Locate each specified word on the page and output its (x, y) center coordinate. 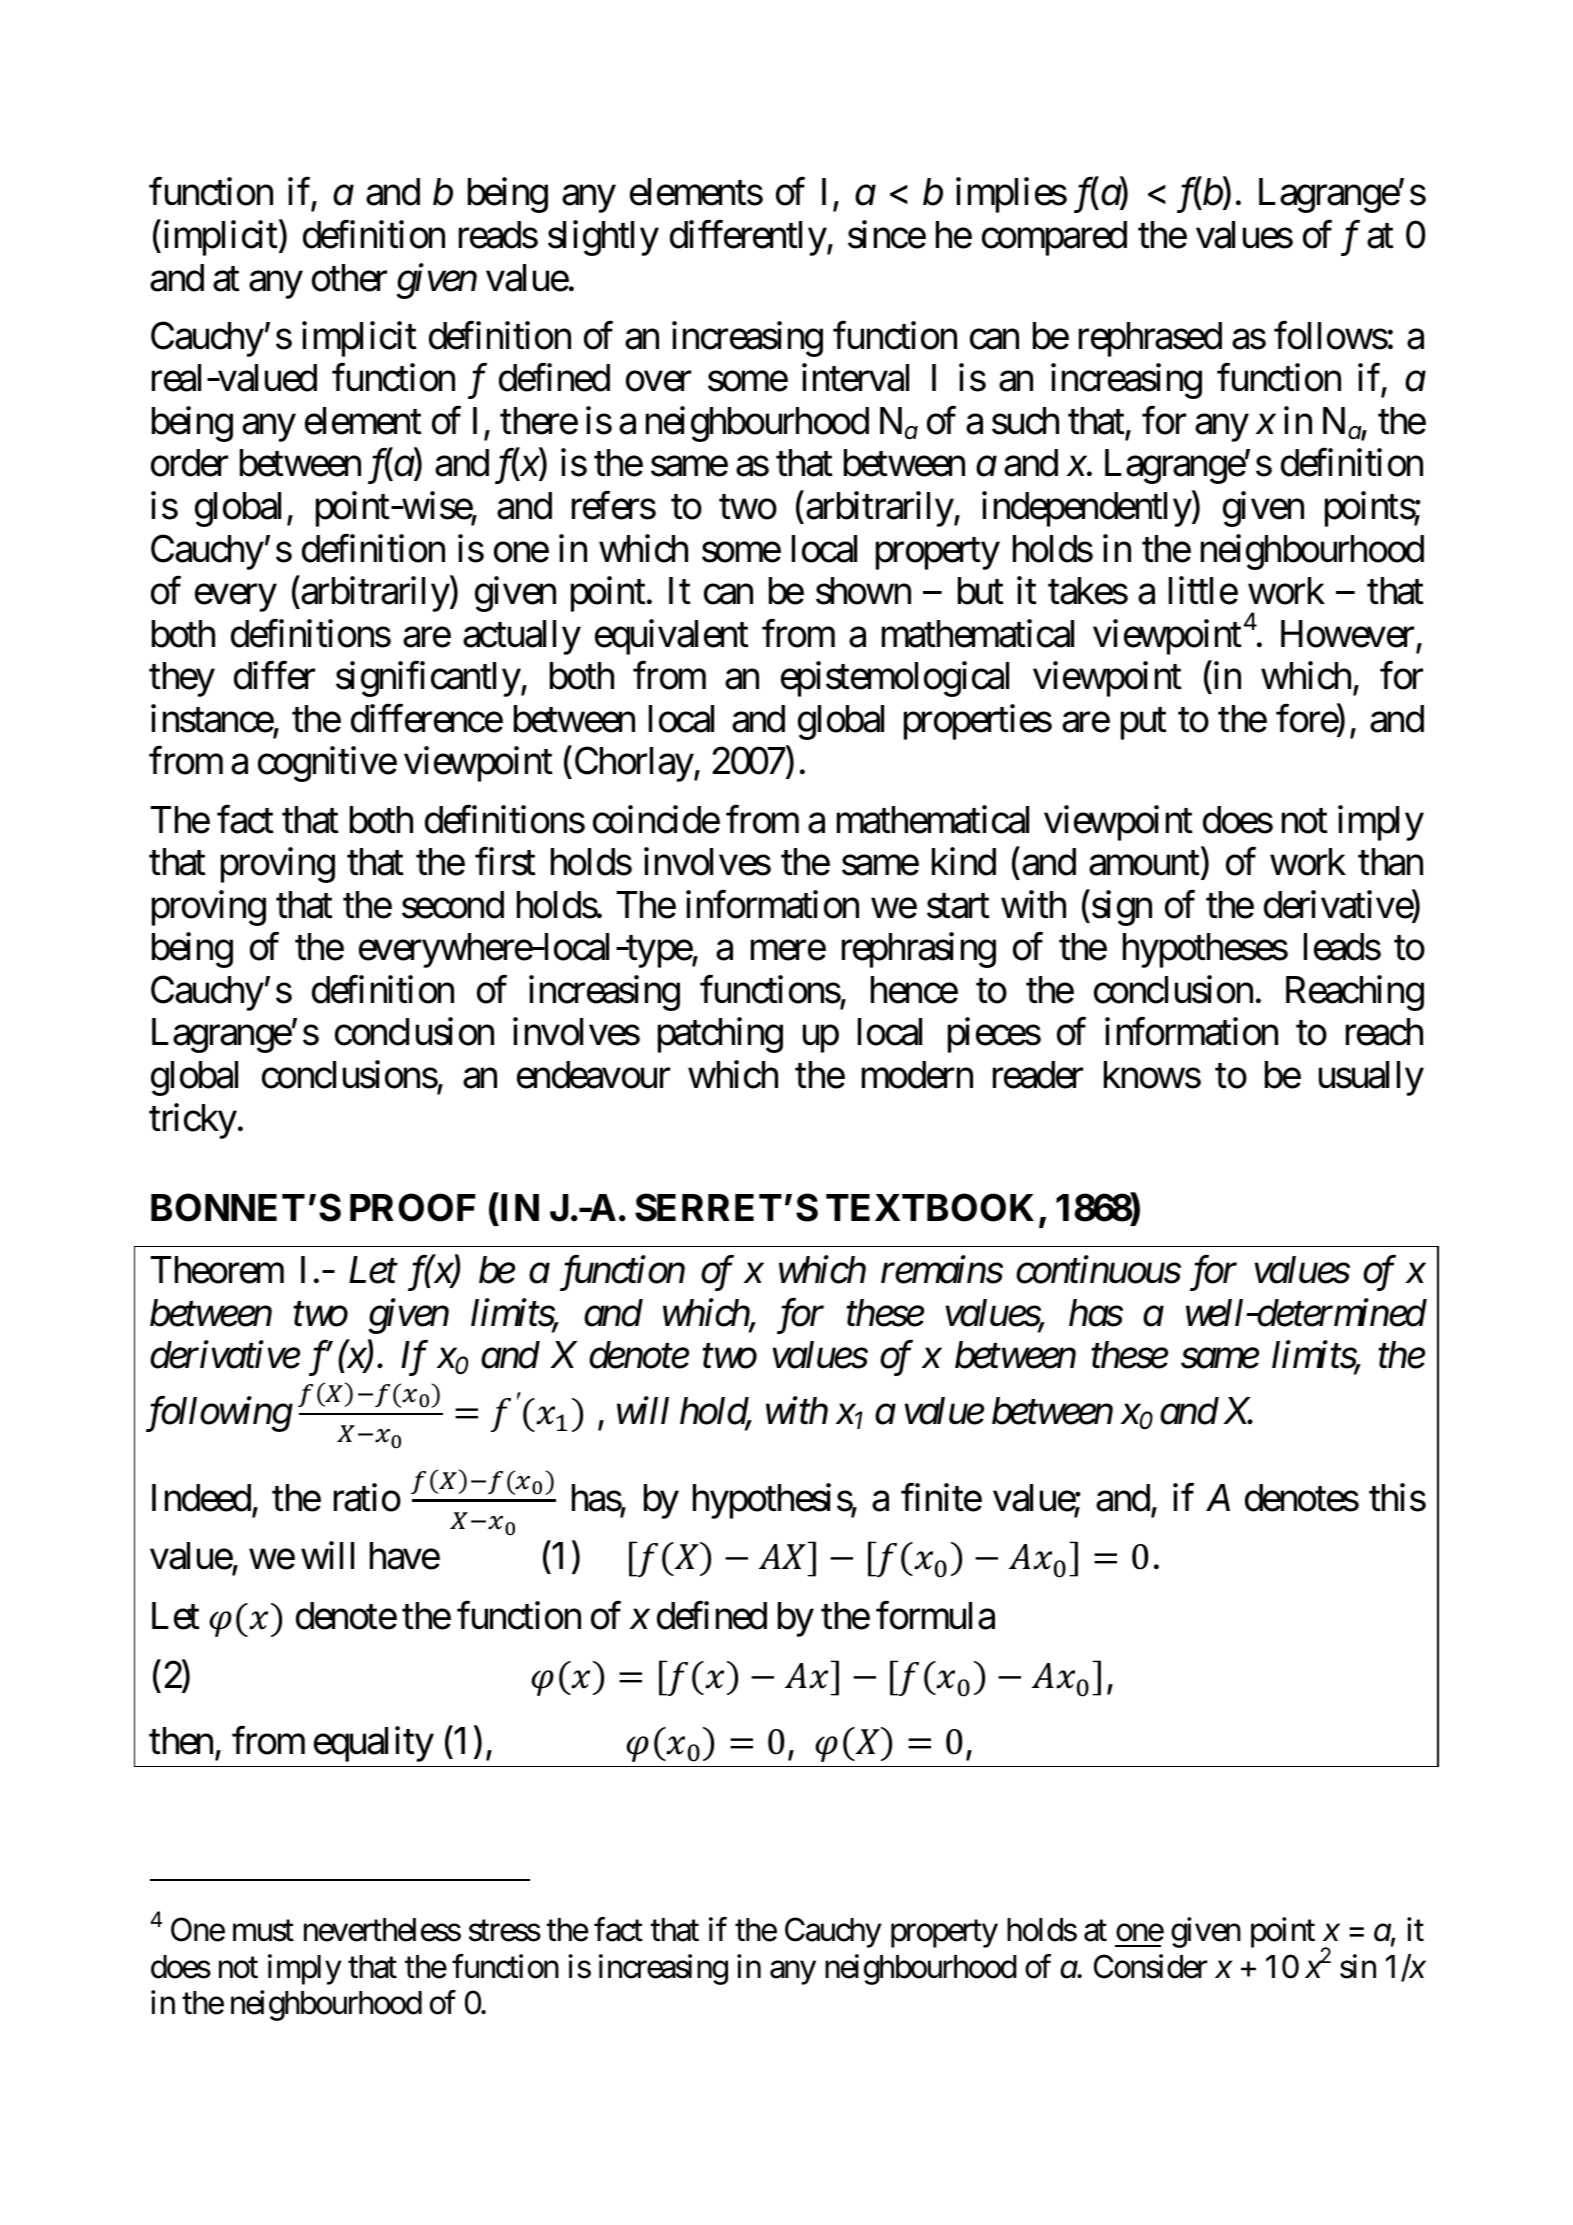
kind (964, 862)
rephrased (1150, 339)
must (263, 1931)
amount (1145, 865)
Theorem (217, 1270)
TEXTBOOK (930, 1208)
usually (1371, 1078)
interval (855, 378)
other (349, 278)
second (453, 905)
